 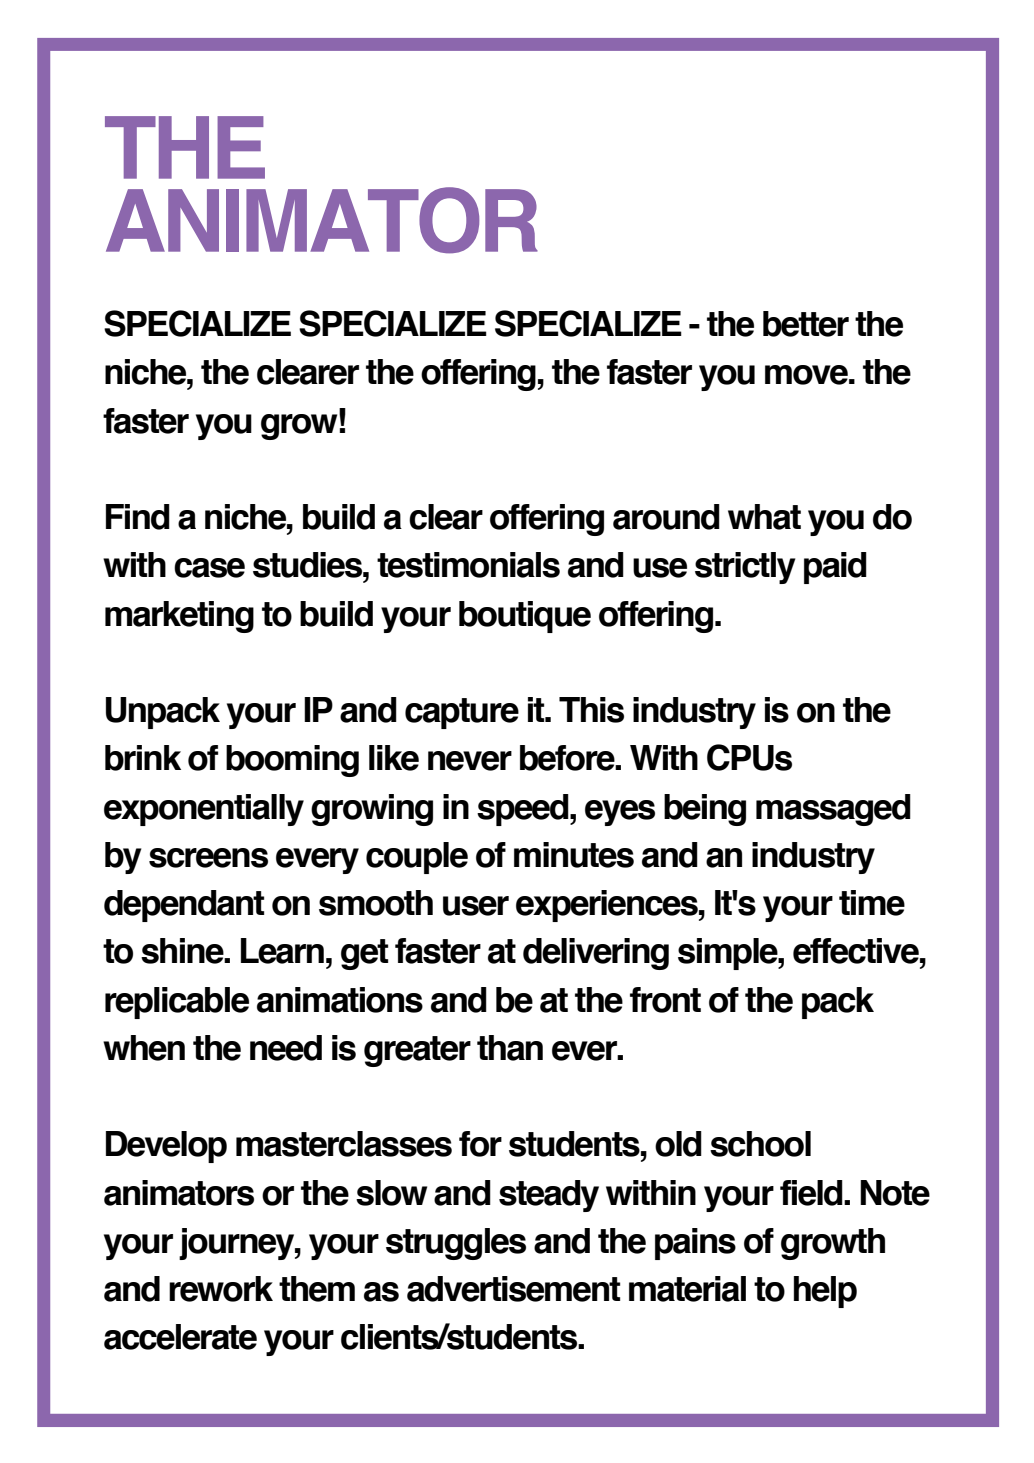 What do you see at coordinates (468, 565) in the document?
I see `testimonials` at bounding box center [468, 565].
